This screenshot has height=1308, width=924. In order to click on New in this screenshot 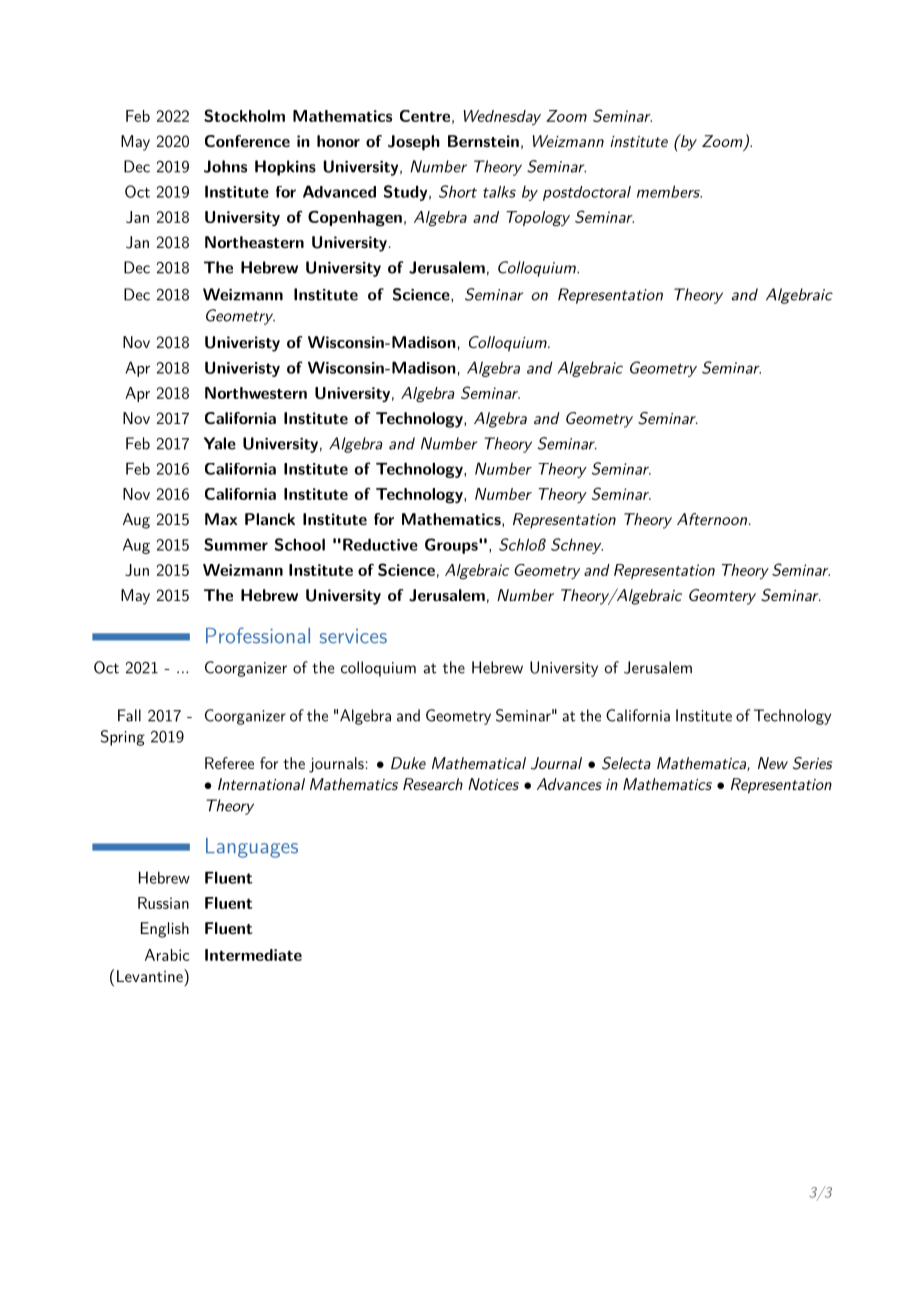, I will do `click(773, 763)`.
